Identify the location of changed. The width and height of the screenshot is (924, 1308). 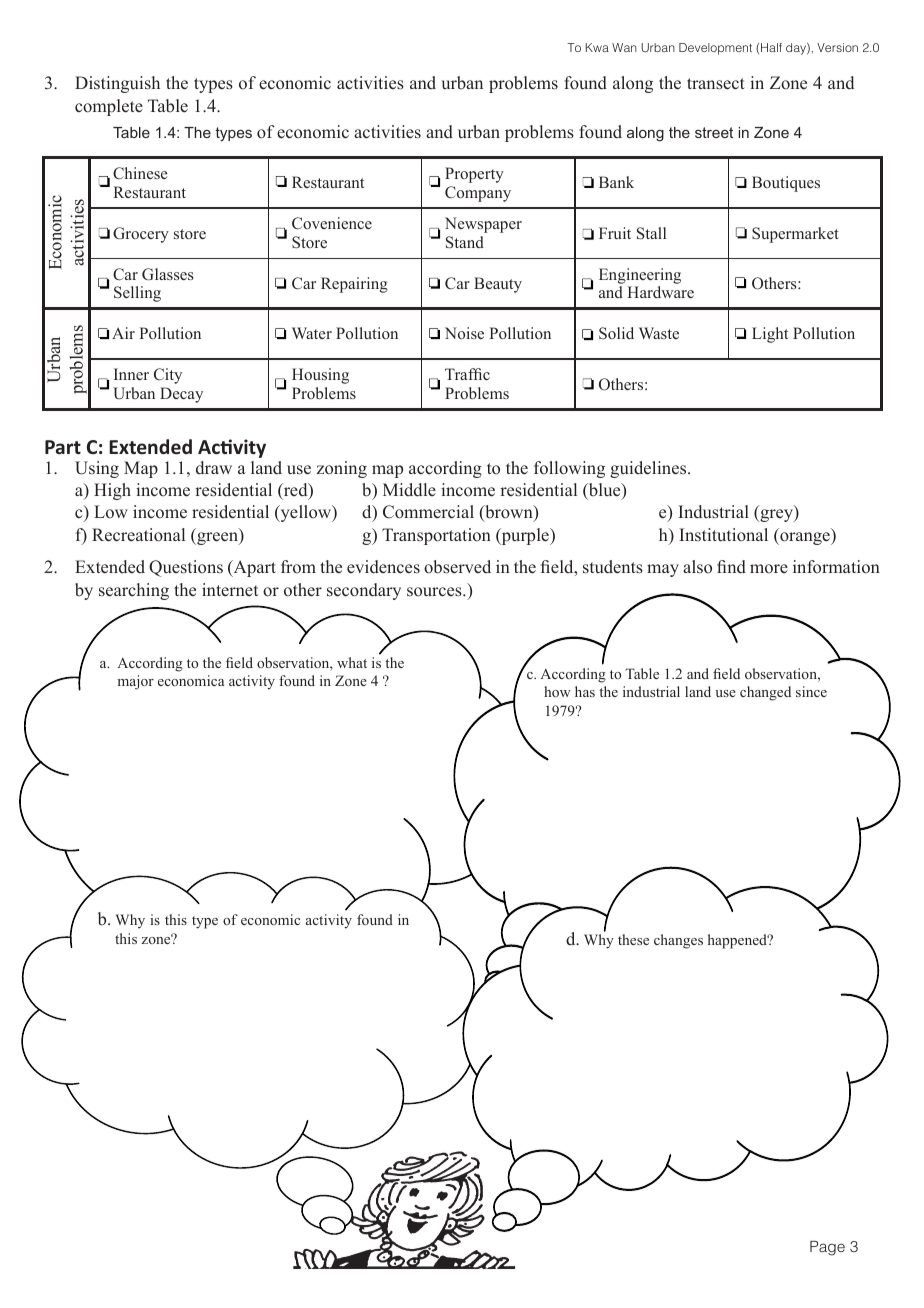
(765, 693).
